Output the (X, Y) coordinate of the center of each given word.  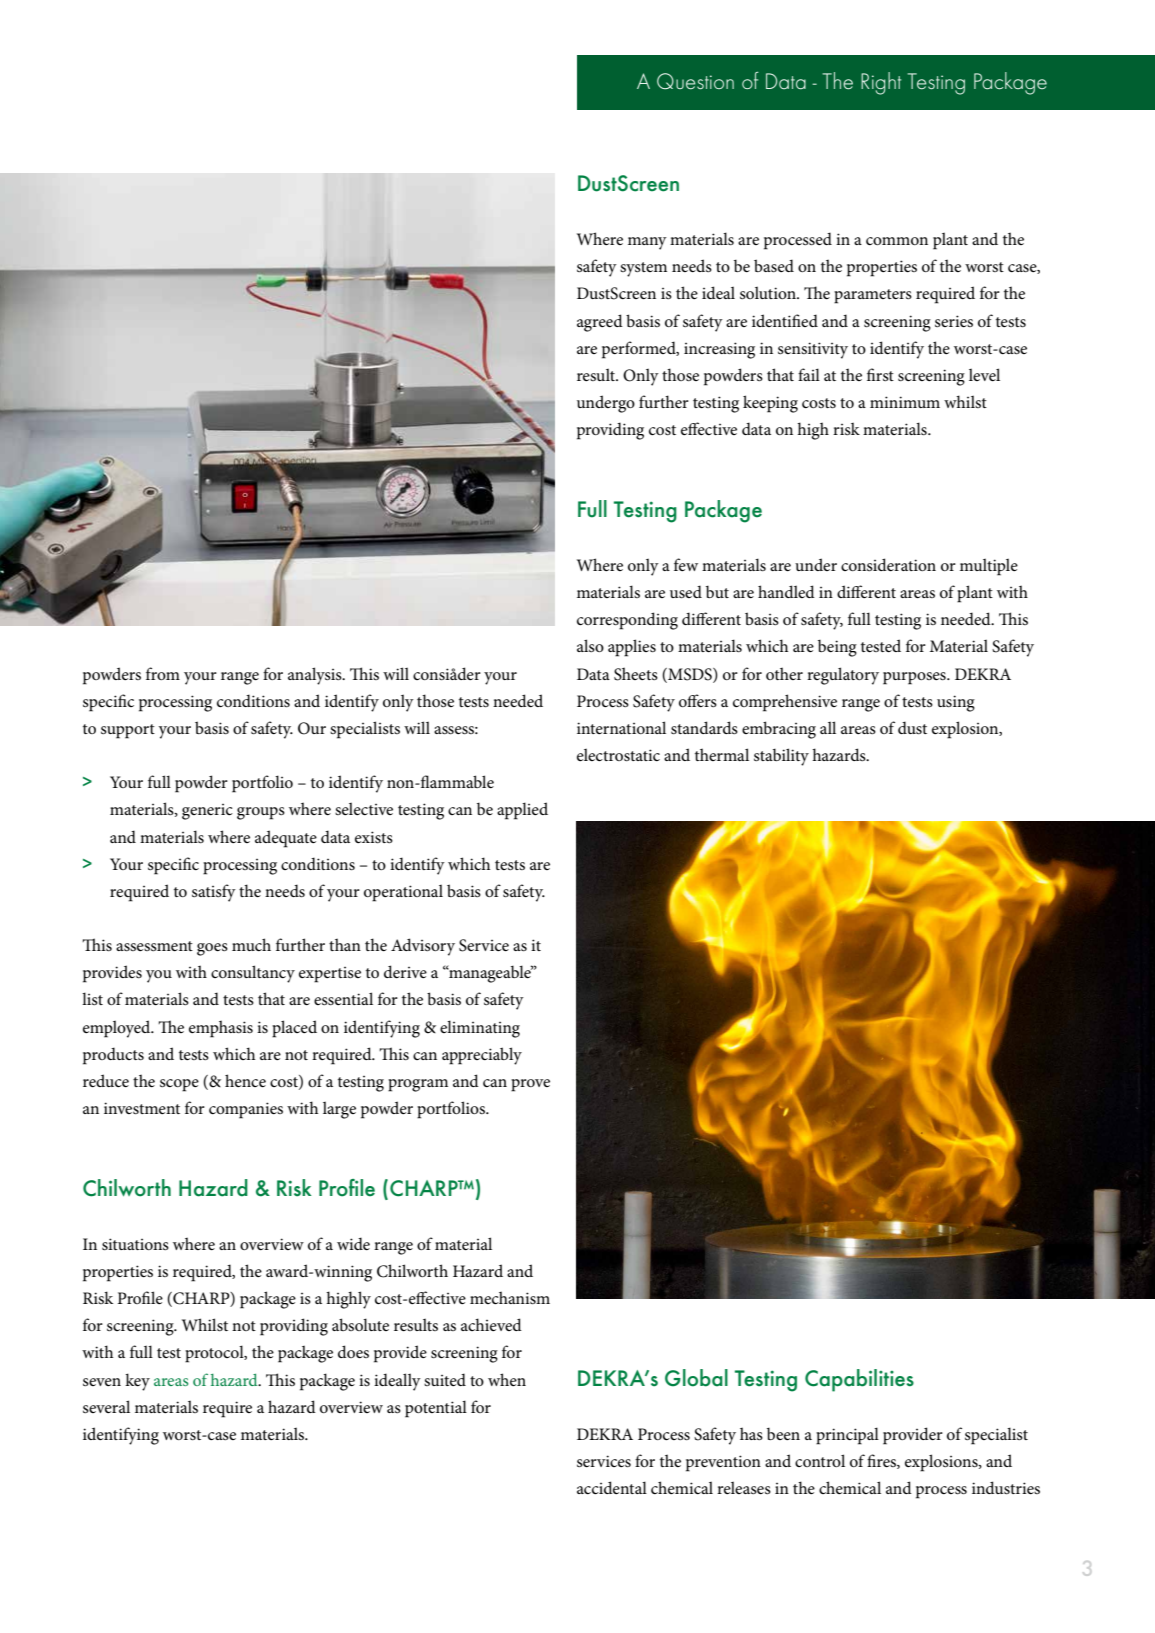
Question (695, 81)
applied (522, 811)
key (137, 1382)
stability (781, 757)
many (647, 243)
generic (207, 812)
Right (881, 83)
